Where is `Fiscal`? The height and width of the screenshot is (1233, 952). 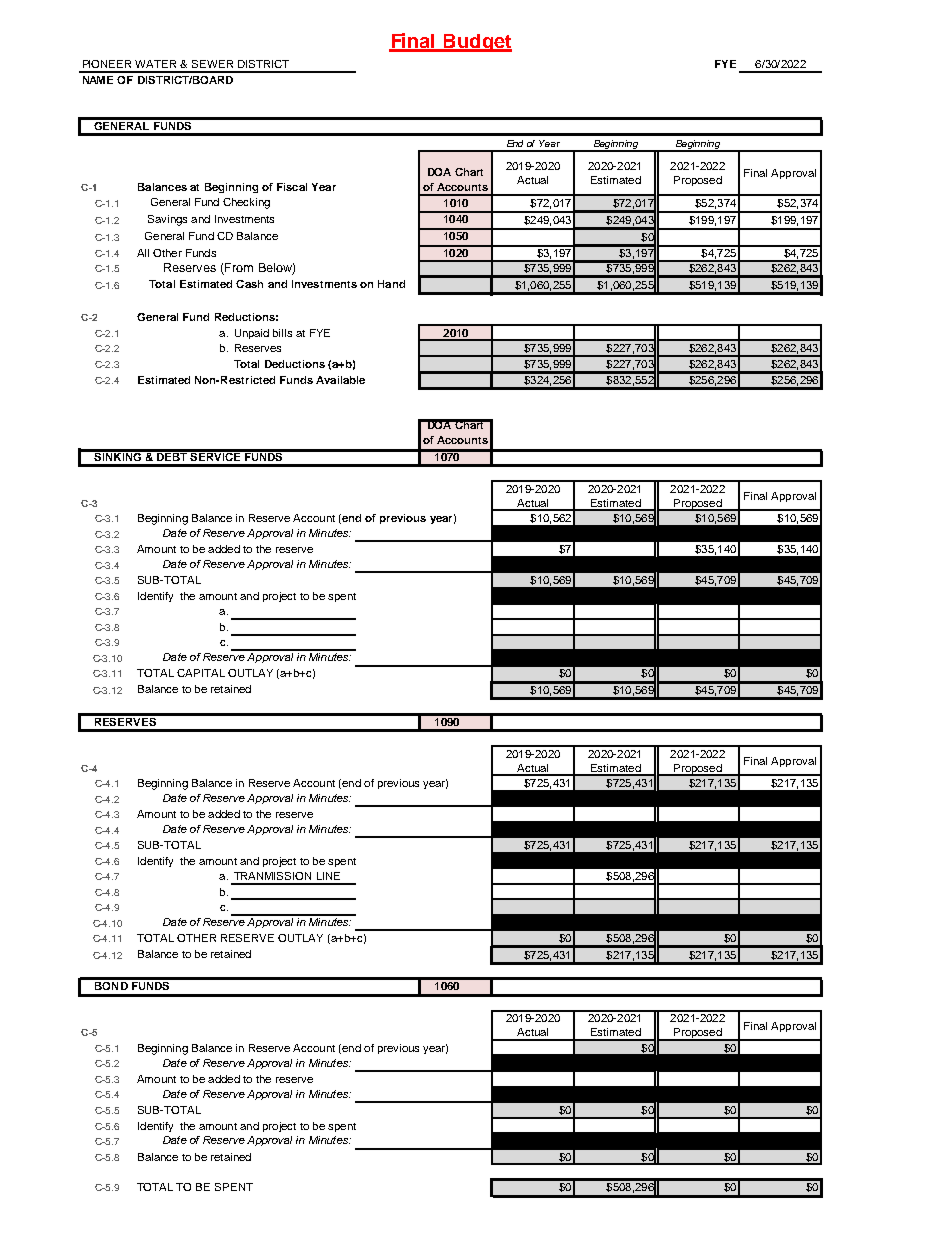 Fiscal is located at coordinates (292, 187).
